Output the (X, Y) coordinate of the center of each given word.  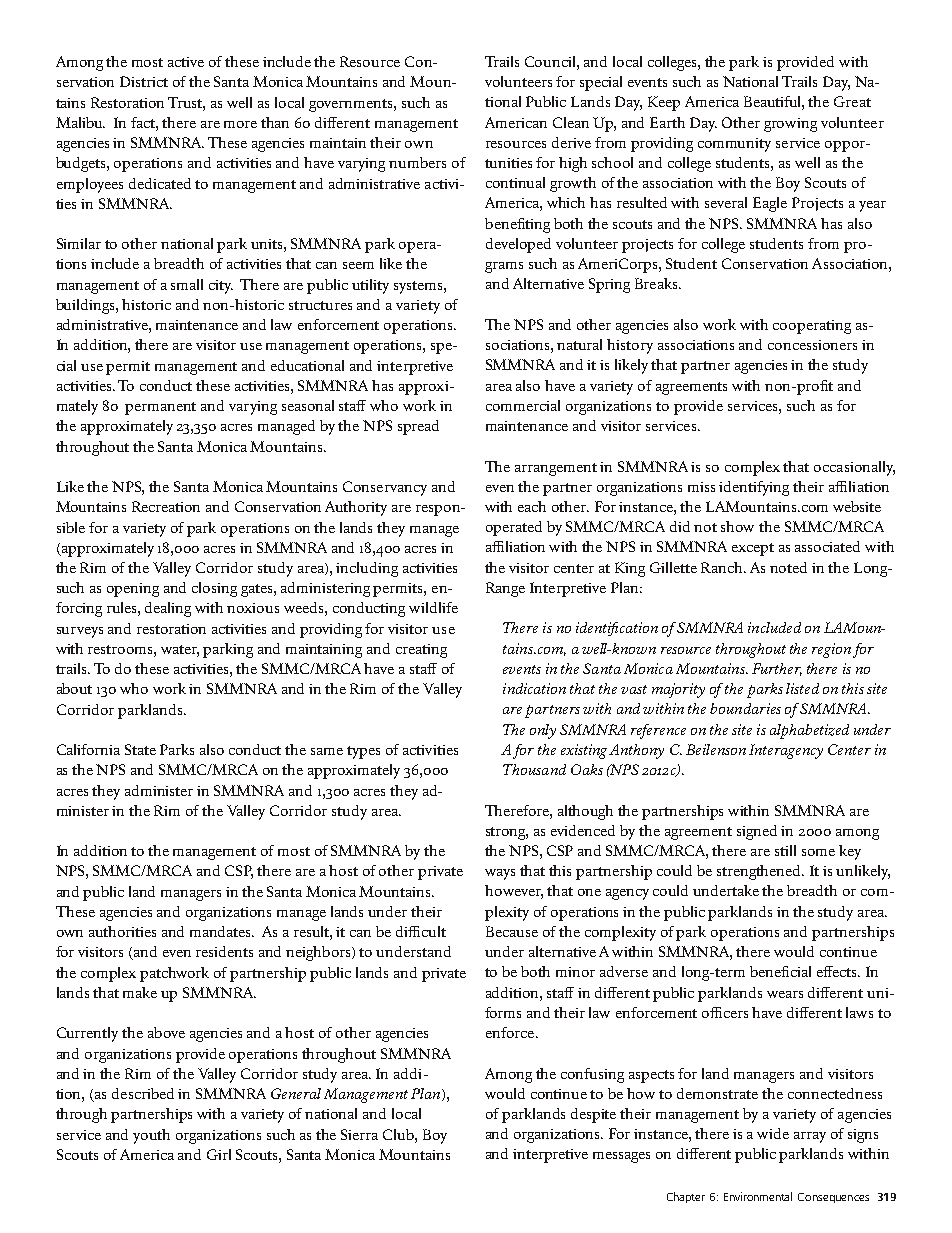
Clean (571, 122)
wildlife (433, 607)
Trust (186, 103)
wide (773, 1133)
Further (777, 669)
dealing (168, 609)
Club (399, 1134)
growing (790, 125)
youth (151, 1136)
